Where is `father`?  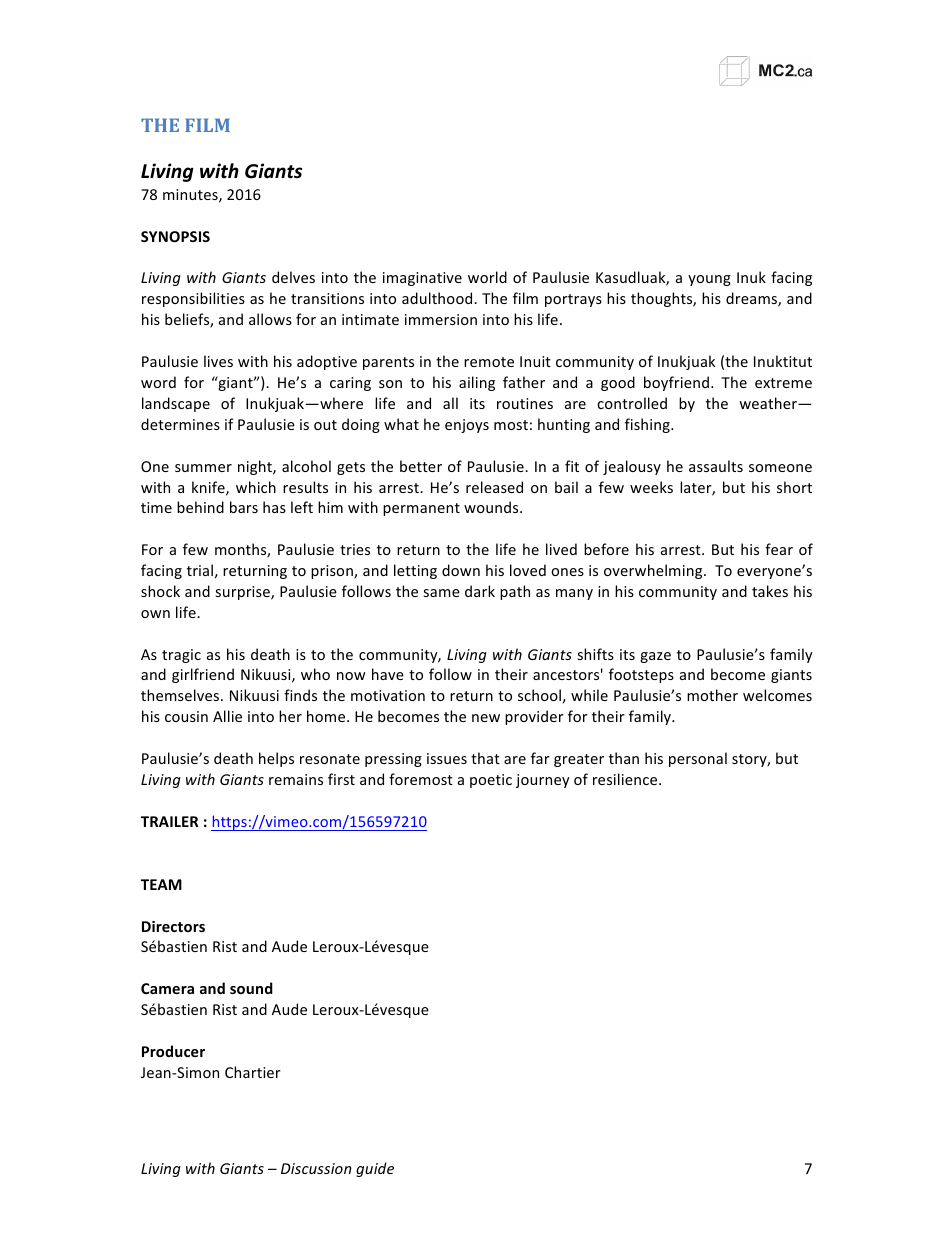 father is located at coordinates (524, 382).
